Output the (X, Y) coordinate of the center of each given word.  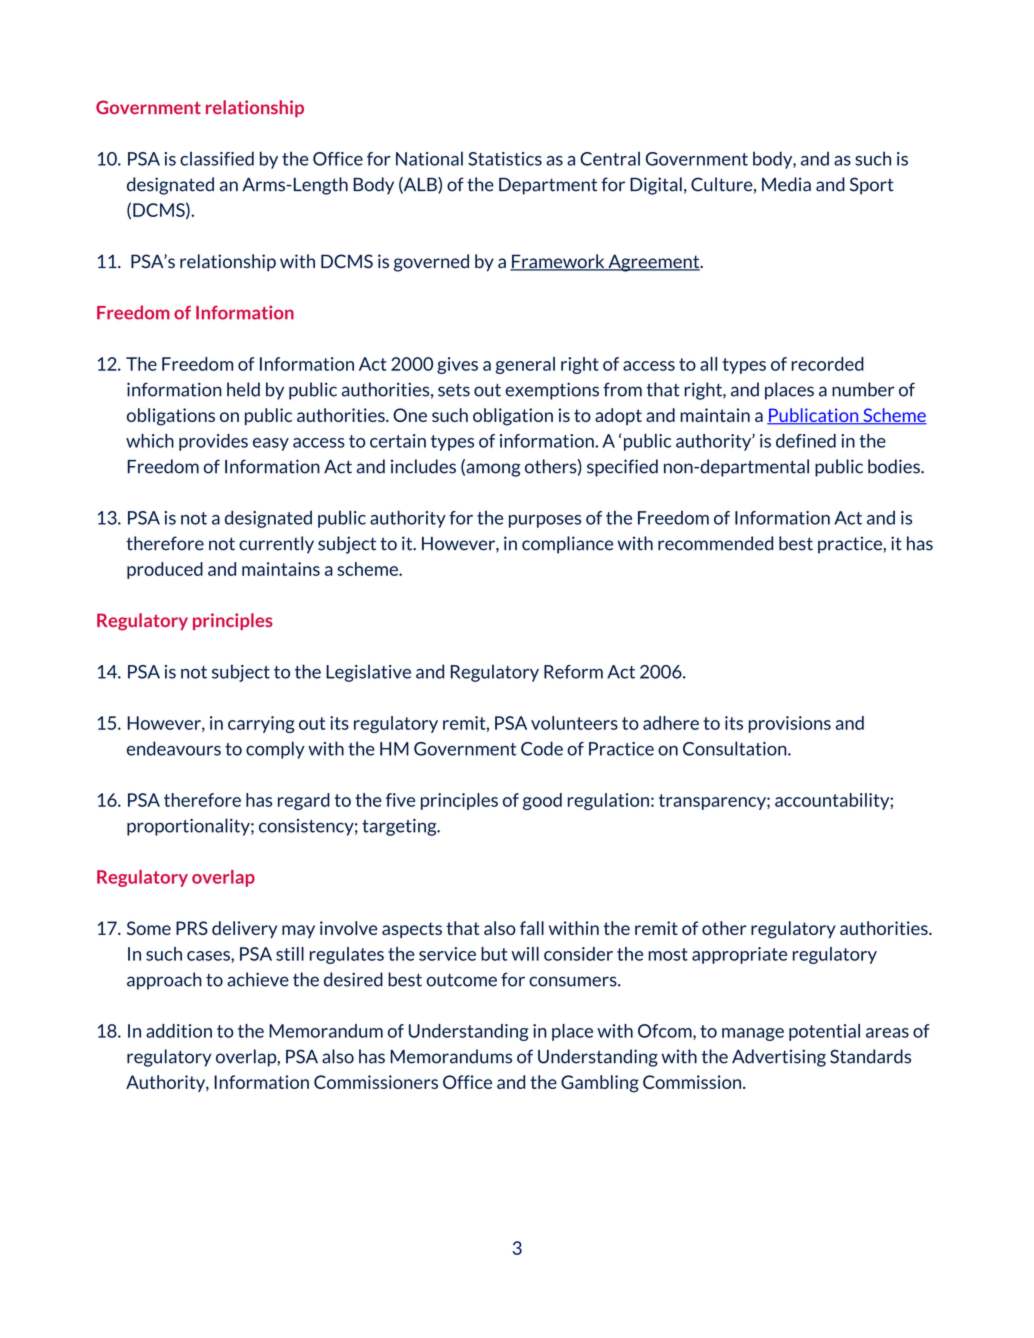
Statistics (505, 159)
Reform (573, 672)
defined (806, 441)
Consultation (736, 748)
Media (786, 184)
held (243, 389)
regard (304, 801)
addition (179, 1031)
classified (217, 158)
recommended (715, 543)
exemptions (552, 391)
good (542, 801)
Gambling (600, 1084)
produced (165, 570)
